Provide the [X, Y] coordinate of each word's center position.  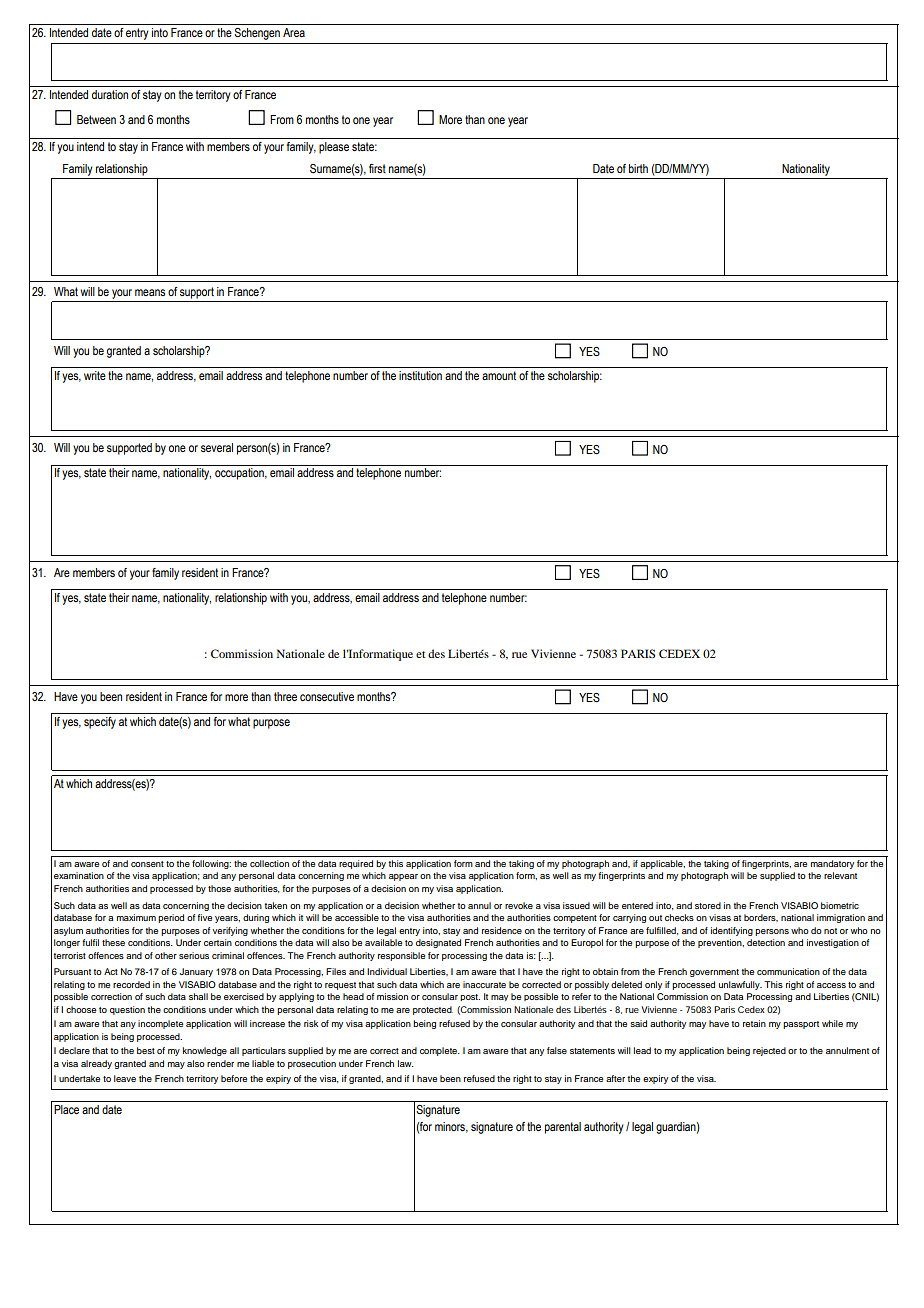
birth [638, 168]
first [377, 168]
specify [100, 723]
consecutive [327, 696]
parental [563, 1128]
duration [110, 94]
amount [499, 375]
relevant [840, 875]
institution [420, 375]
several [217, 447]
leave [125, 1078]
